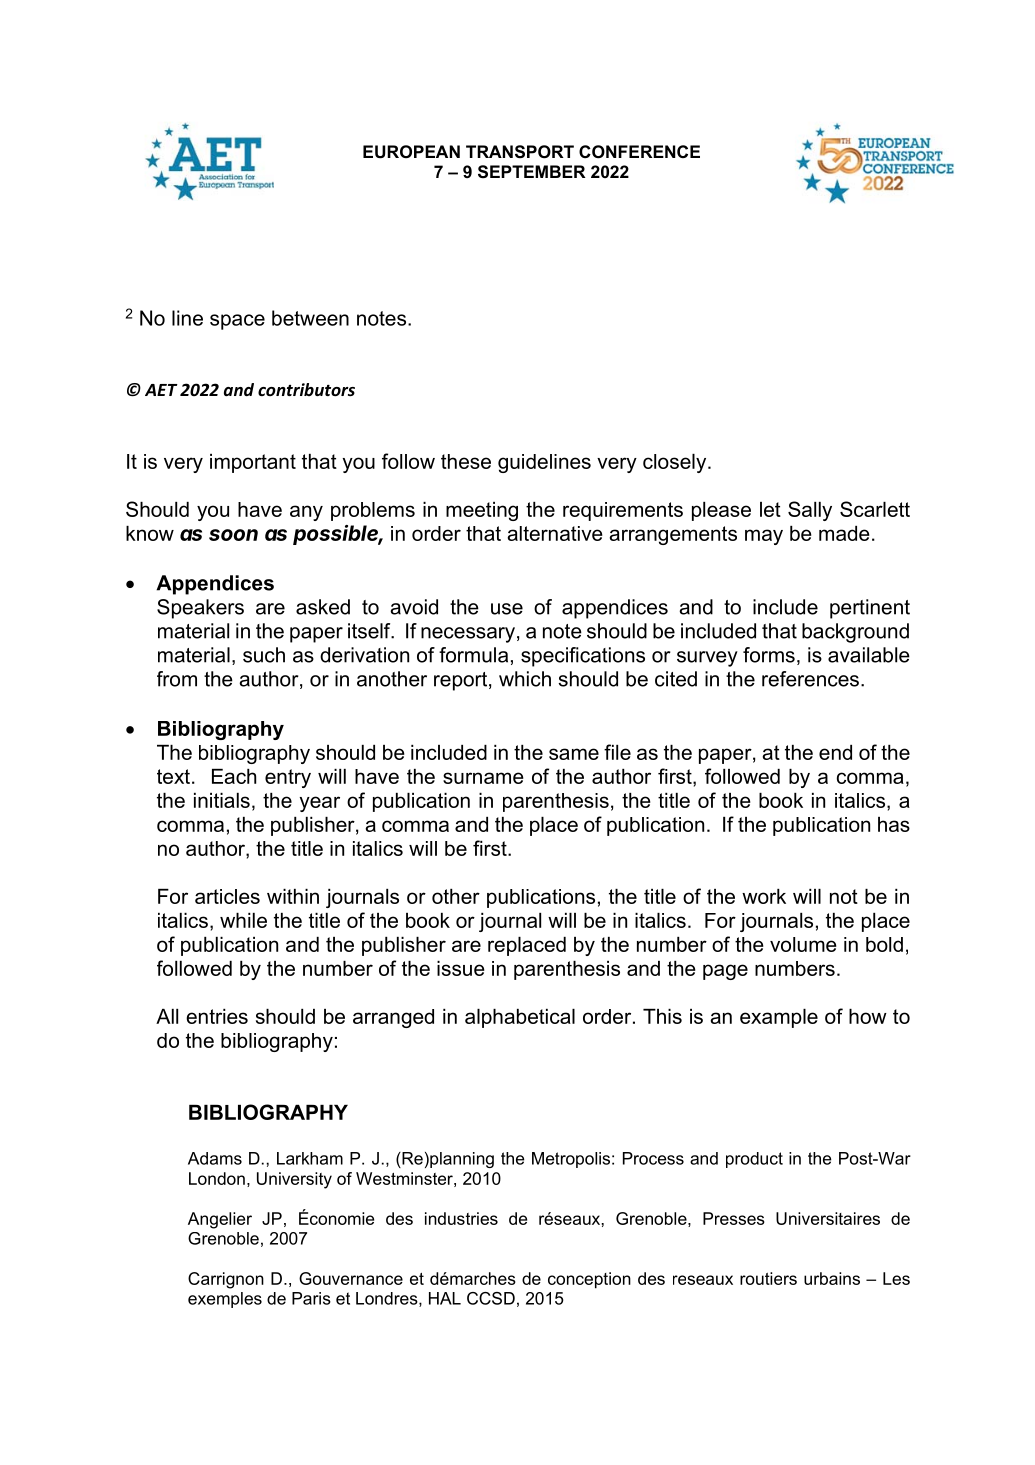  What do you see at coordinates (237, 322) in the image?
I see `space` at bounding box center [237, 322].
